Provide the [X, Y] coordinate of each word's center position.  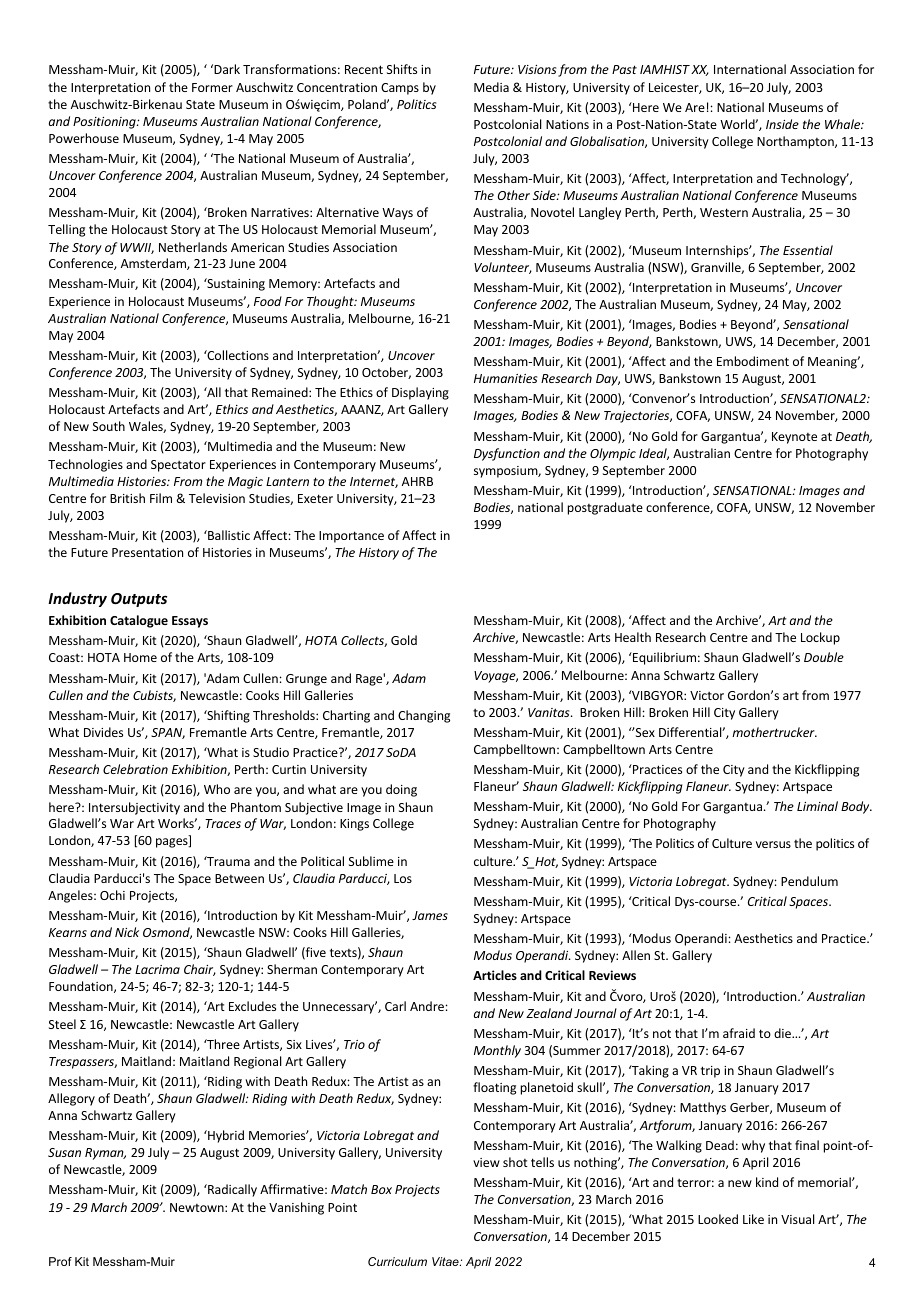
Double [824, 657]
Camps [400, 89]
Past [624, 69]
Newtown [198, 1207]
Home [140, 657]
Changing [424, 716]
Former [212, 87]
